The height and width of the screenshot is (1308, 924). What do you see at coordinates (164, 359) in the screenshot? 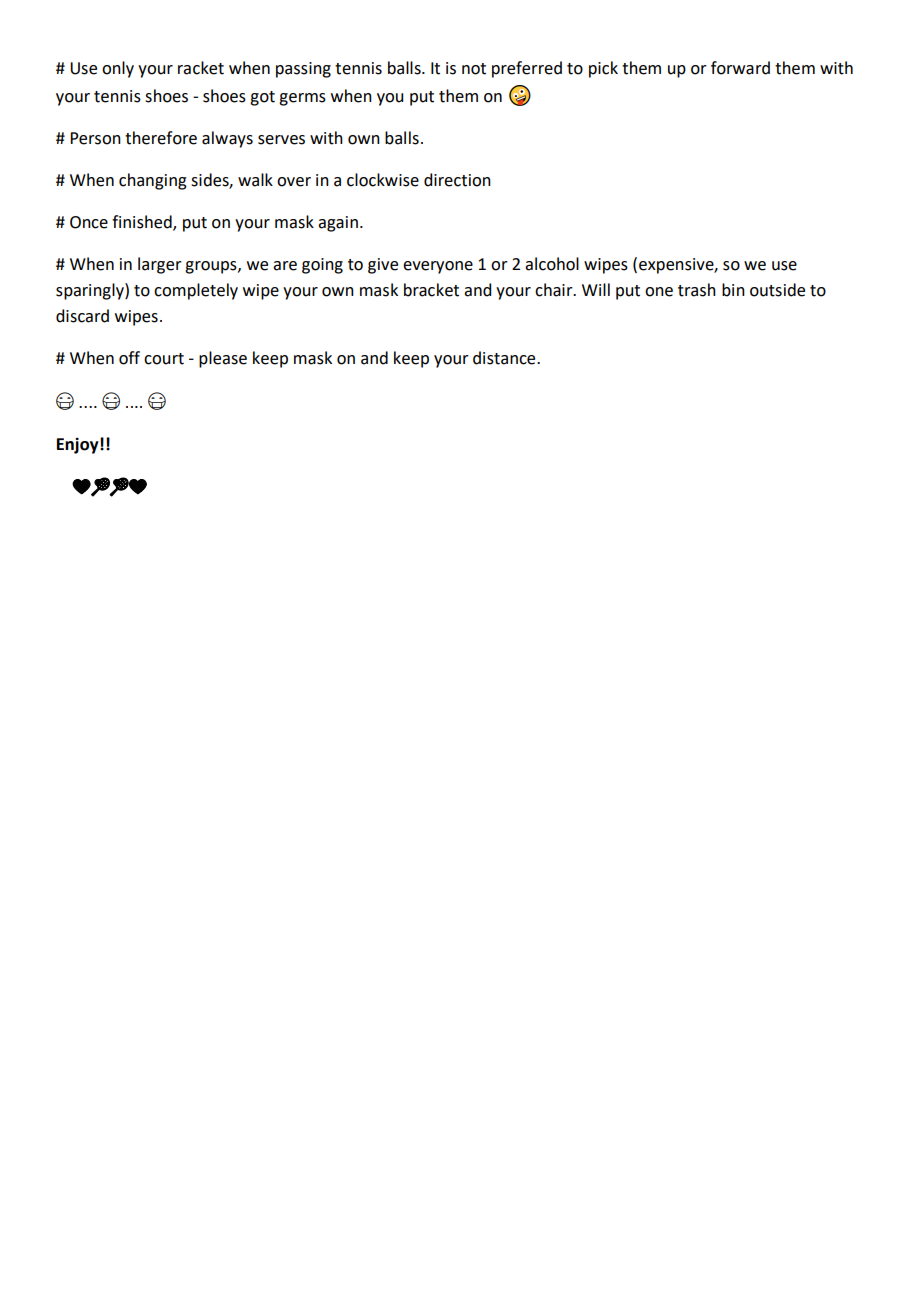
I see `court` at bounding box center [164, 359].
